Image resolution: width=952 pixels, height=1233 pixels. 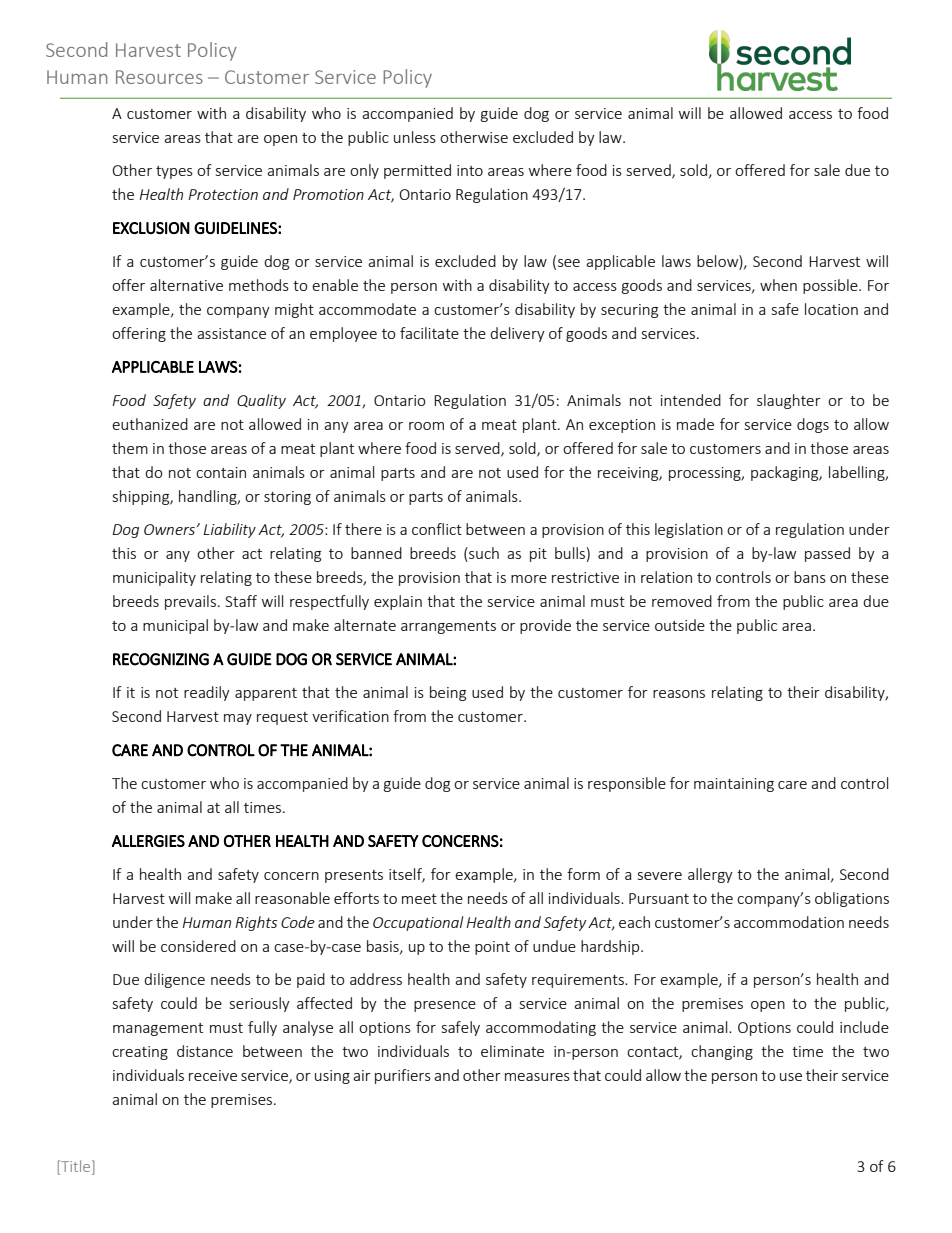 What do you see at coordinates (722, 1052) in the page?
I see `changing` at bounding box center [722, 1052].
